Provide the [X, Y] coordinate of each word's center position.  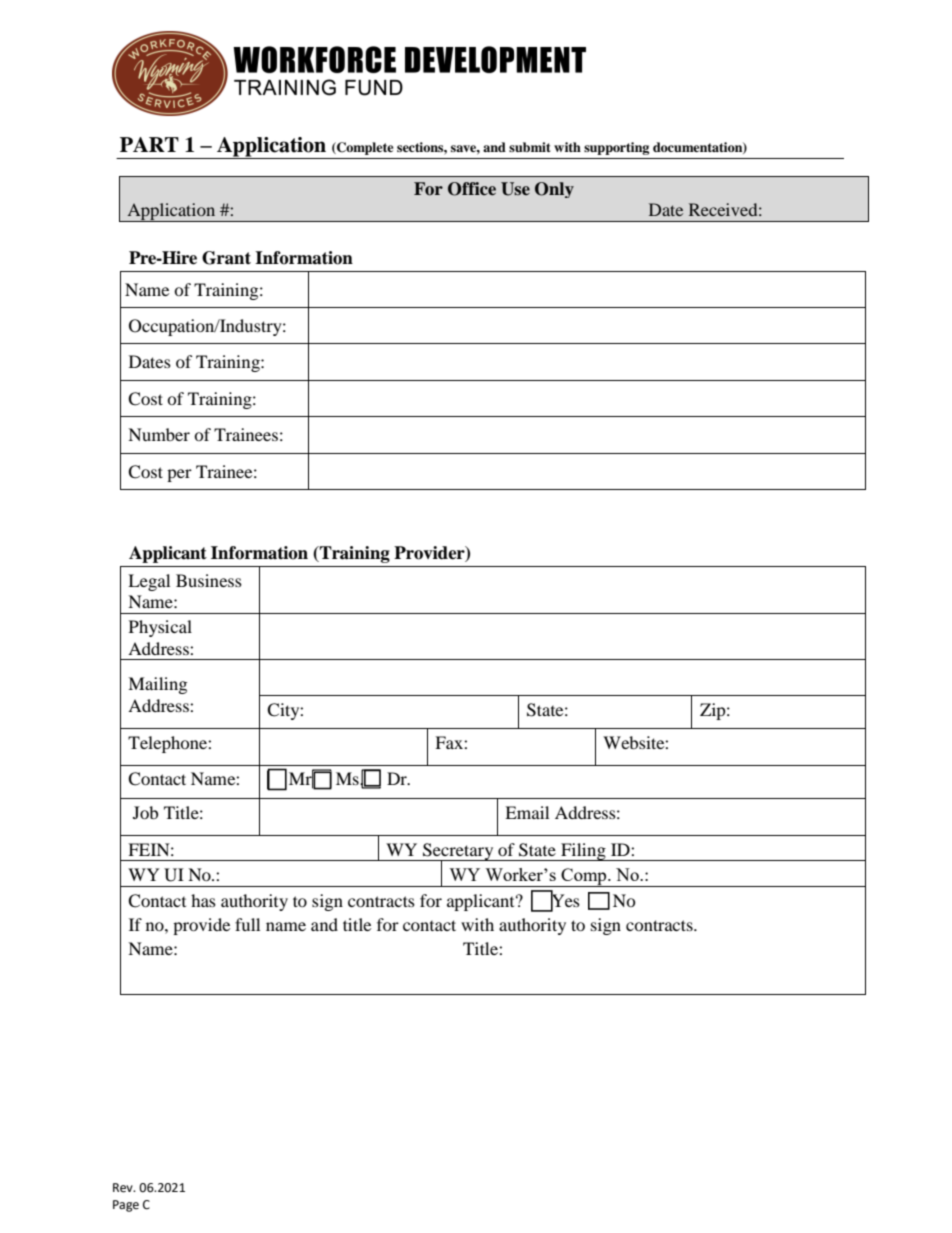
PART [149, 144]
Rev [124, 1188]
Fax [450, 742]
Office [472, 189]
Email [527, 812]
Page [126, 1206]
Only [554, 190]
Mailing [157, 685]
